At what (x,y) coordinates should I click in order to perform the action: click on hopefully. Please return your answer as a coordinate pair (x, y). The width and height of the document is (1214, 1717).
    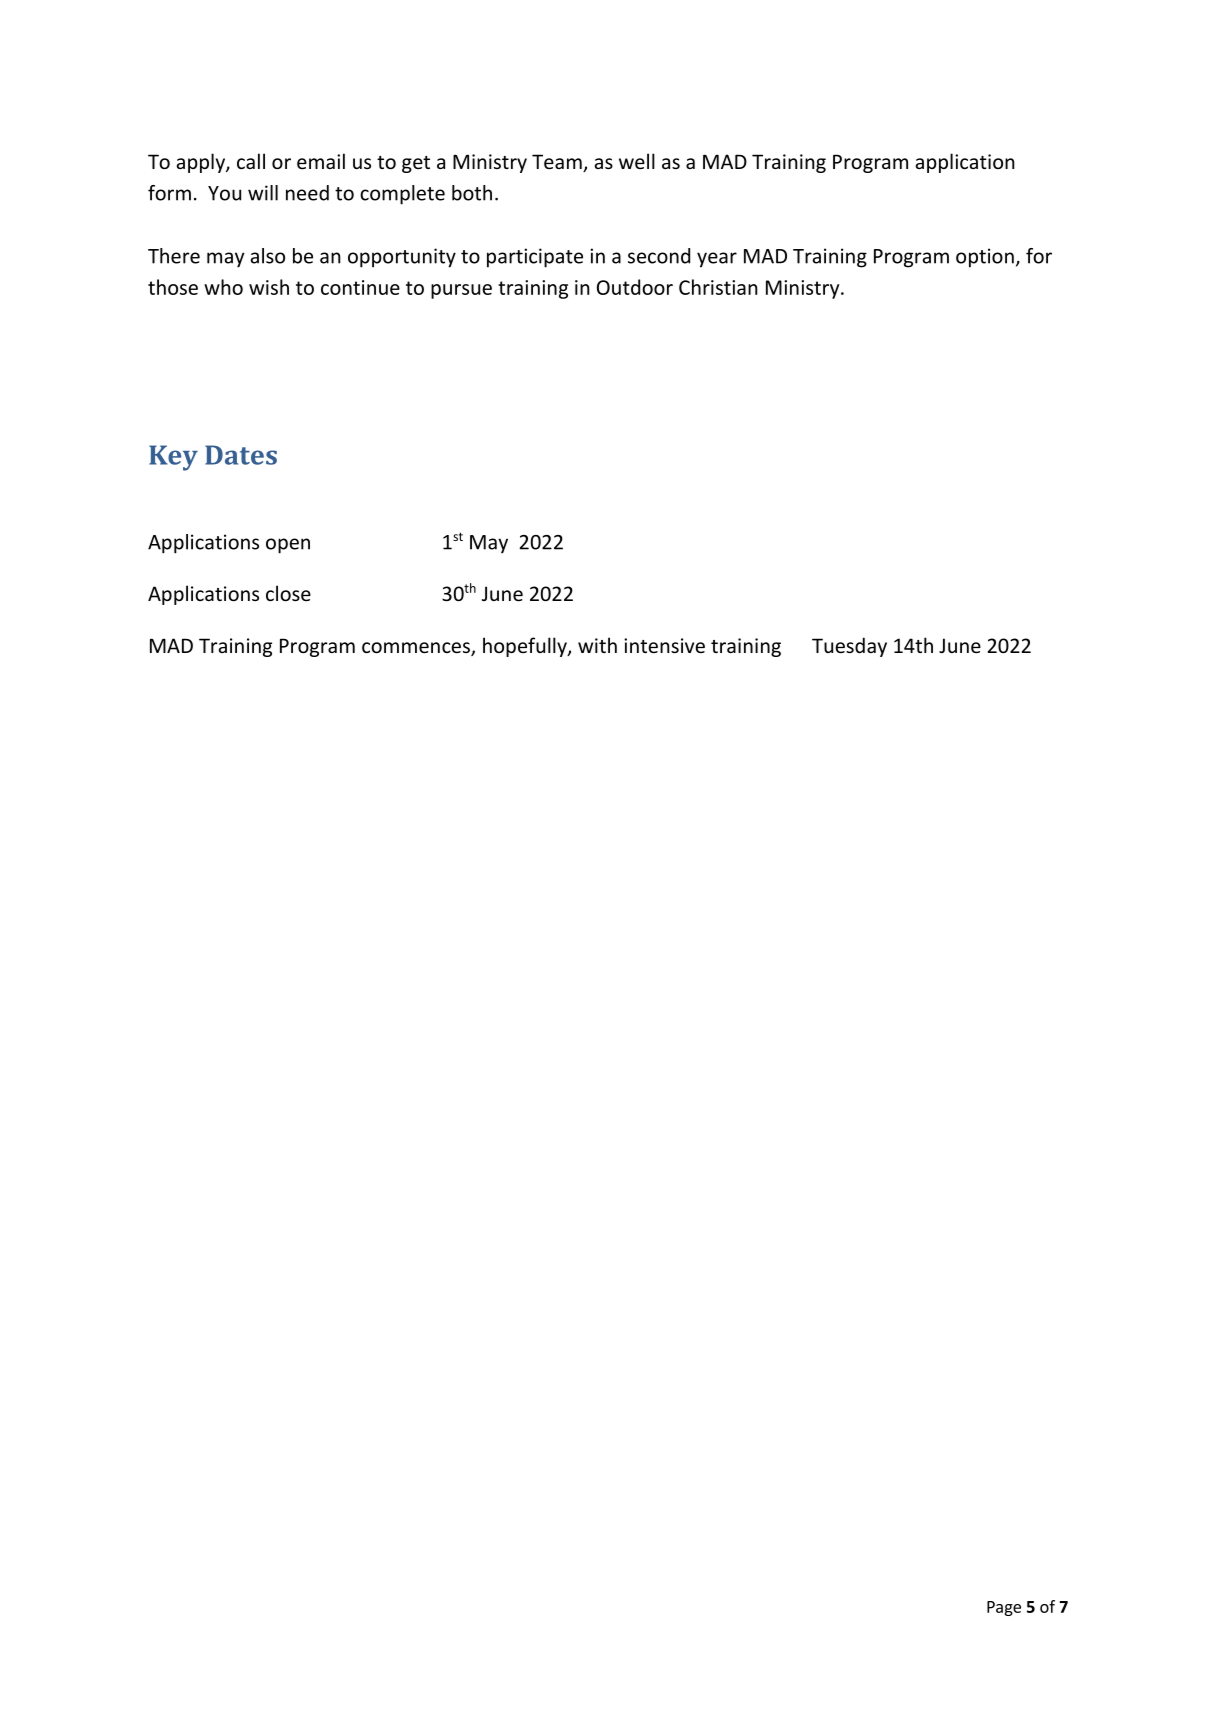
    Looking at the image, I should click on (526, 647).
